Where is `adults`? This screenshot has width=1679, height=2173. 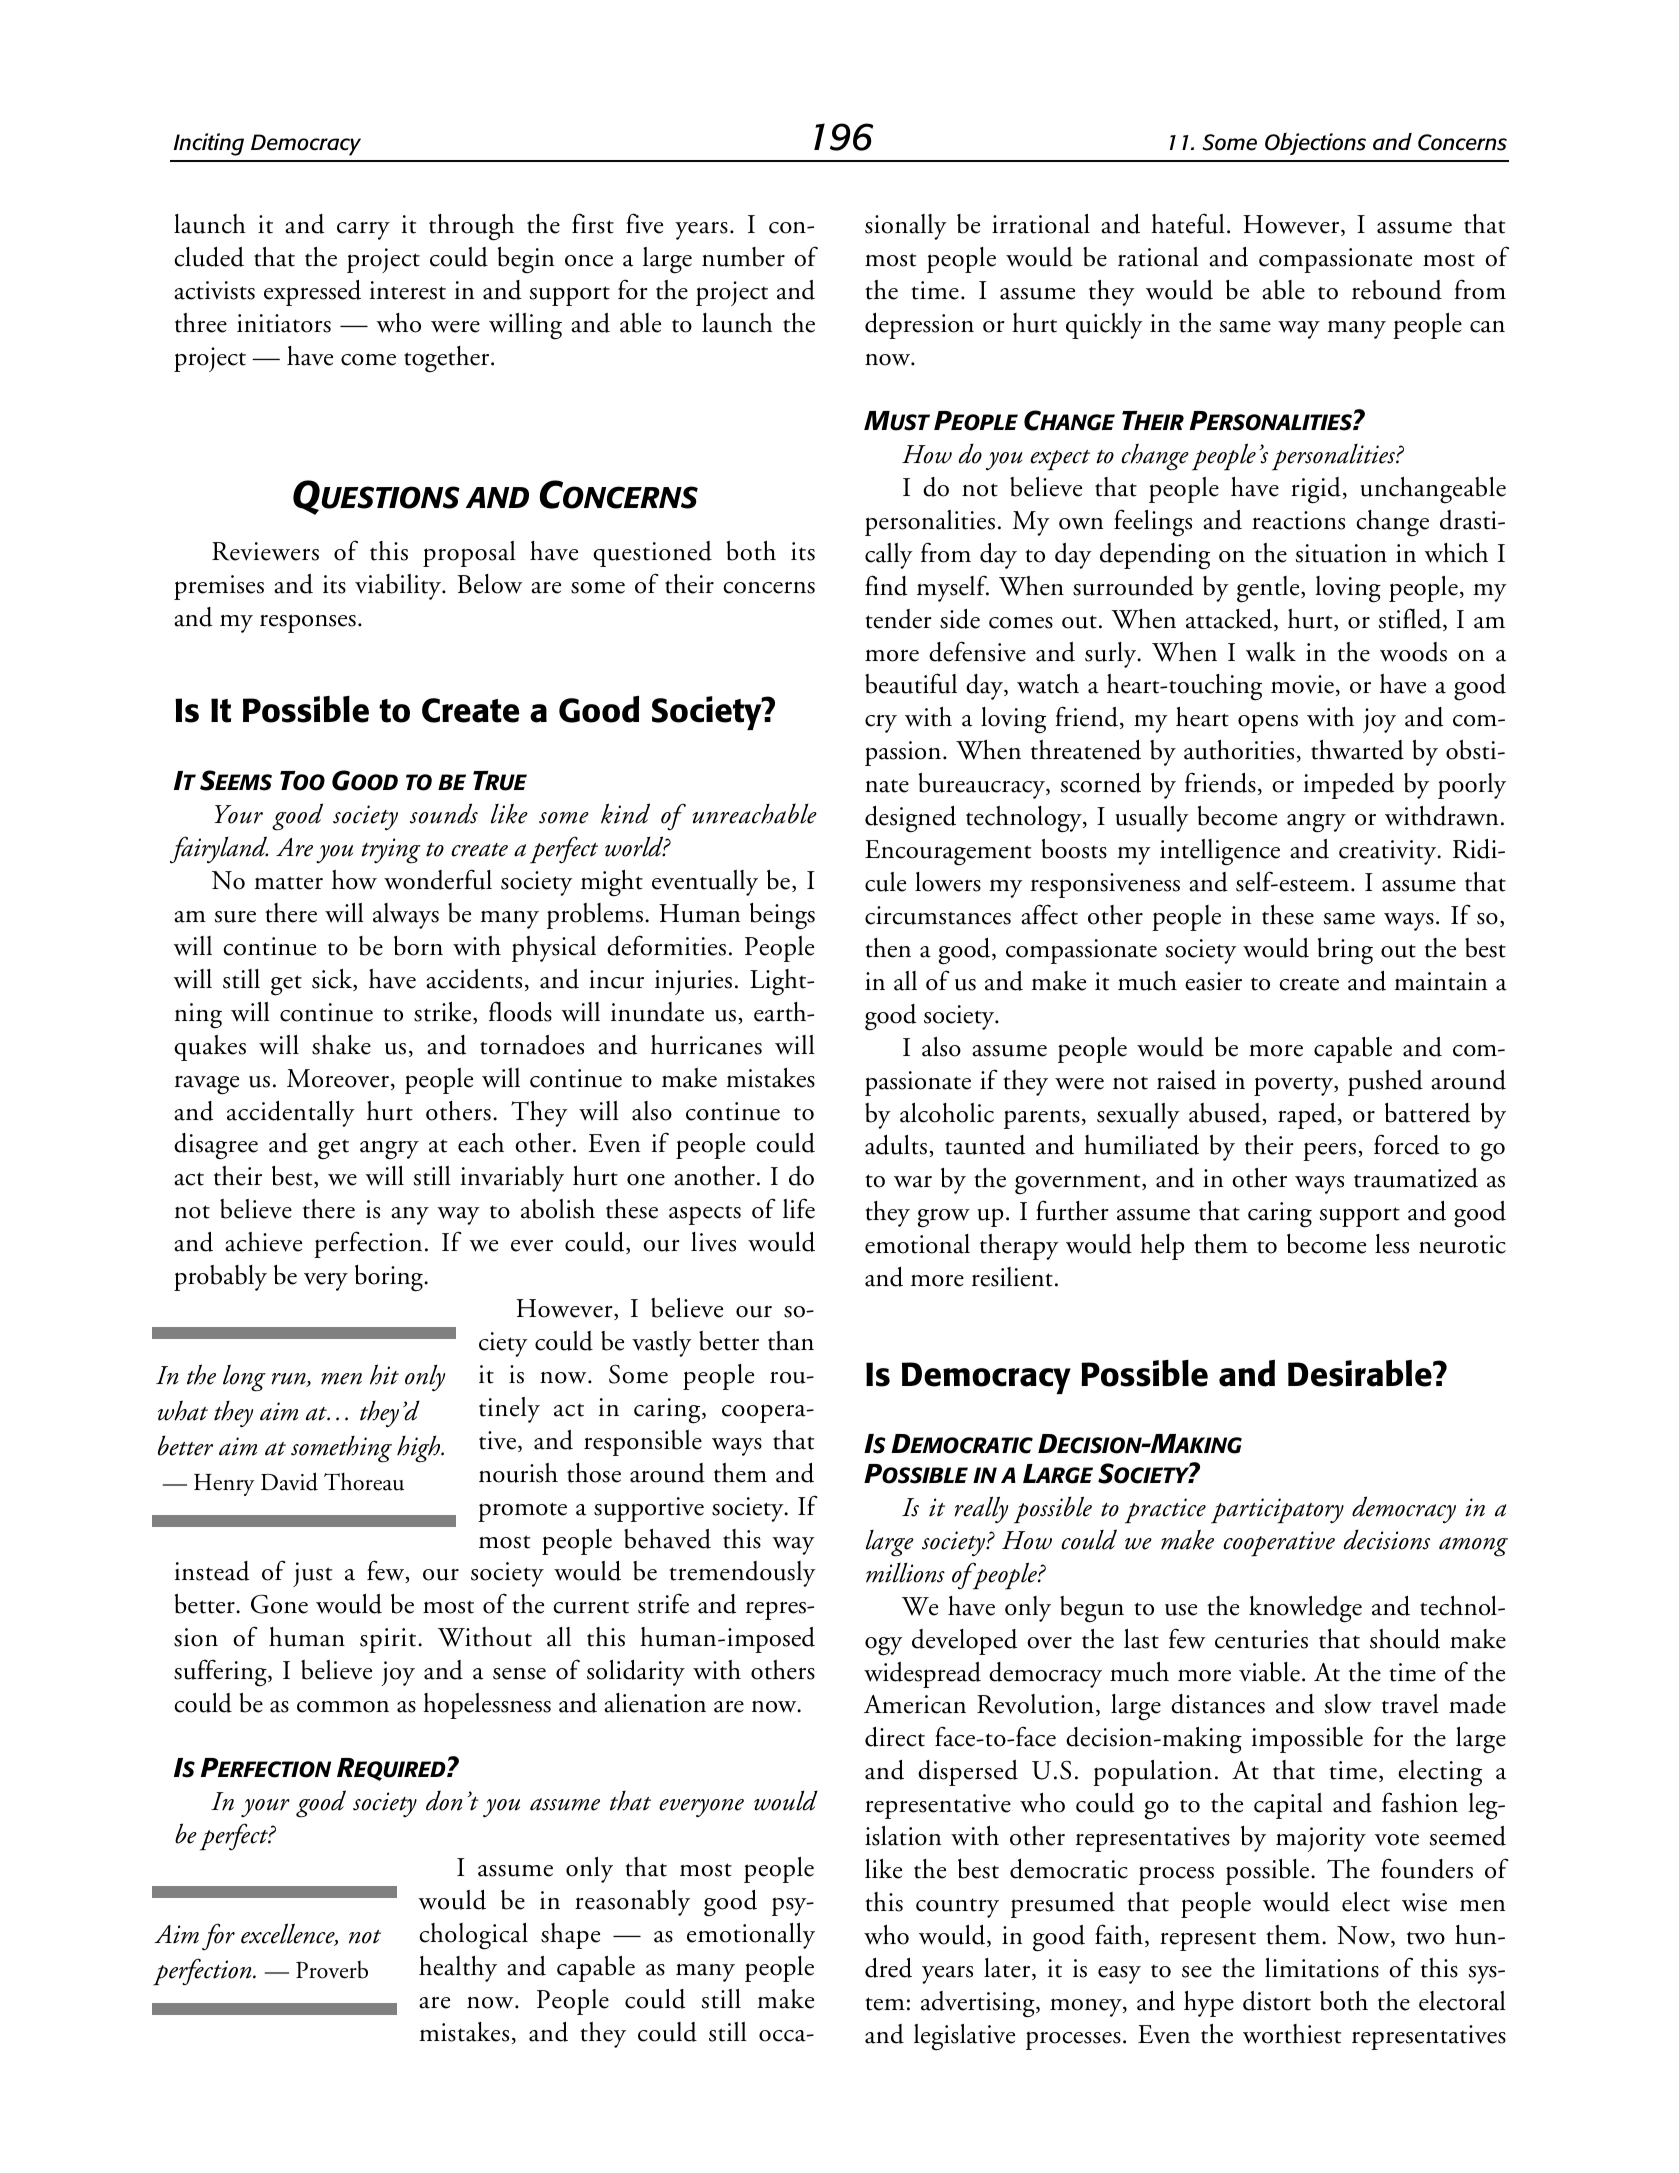 adults is located at coordinates (896, 1145).
